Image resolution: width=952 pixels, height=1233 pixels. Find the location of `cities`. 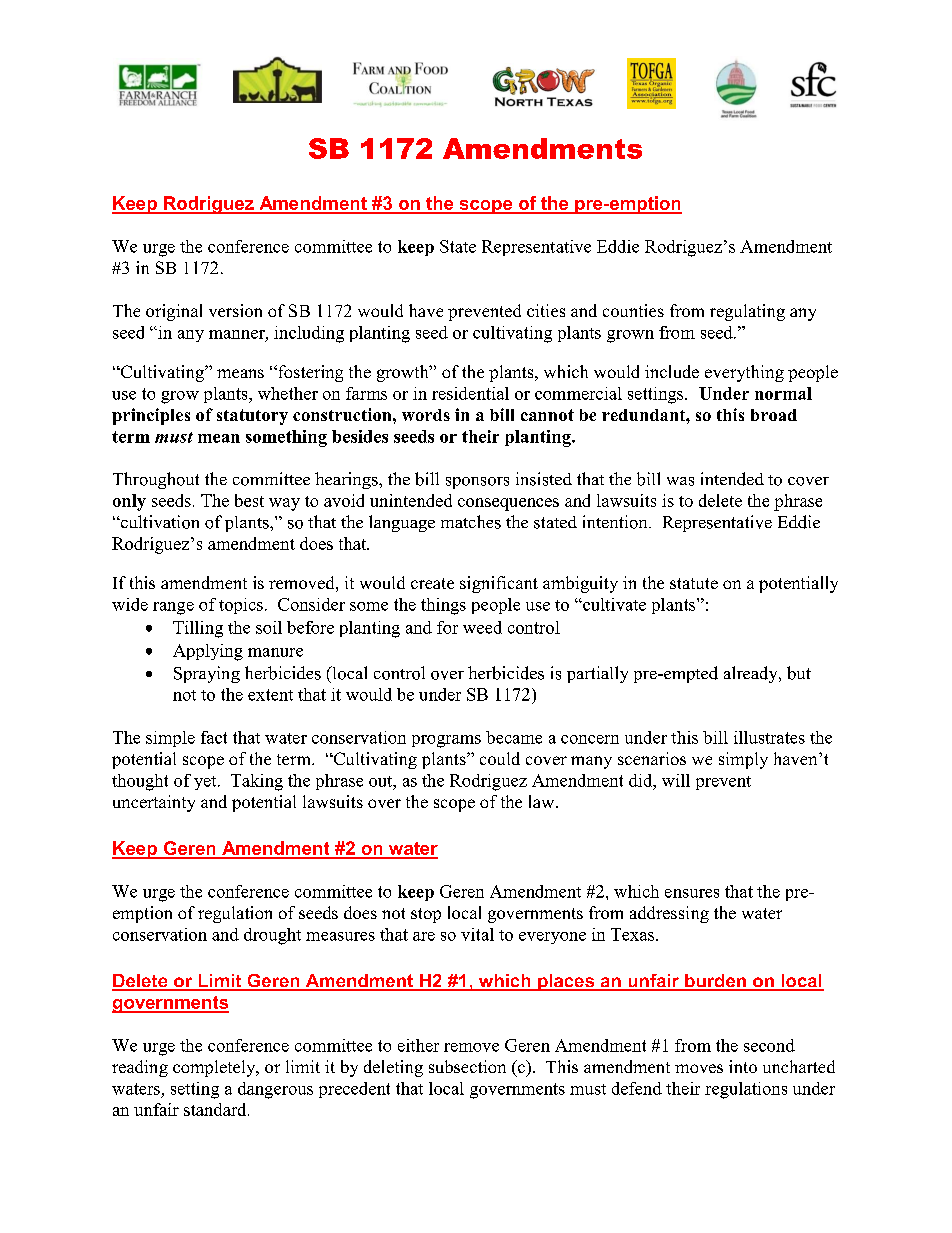

cities is located at coordinates (546, 310).
